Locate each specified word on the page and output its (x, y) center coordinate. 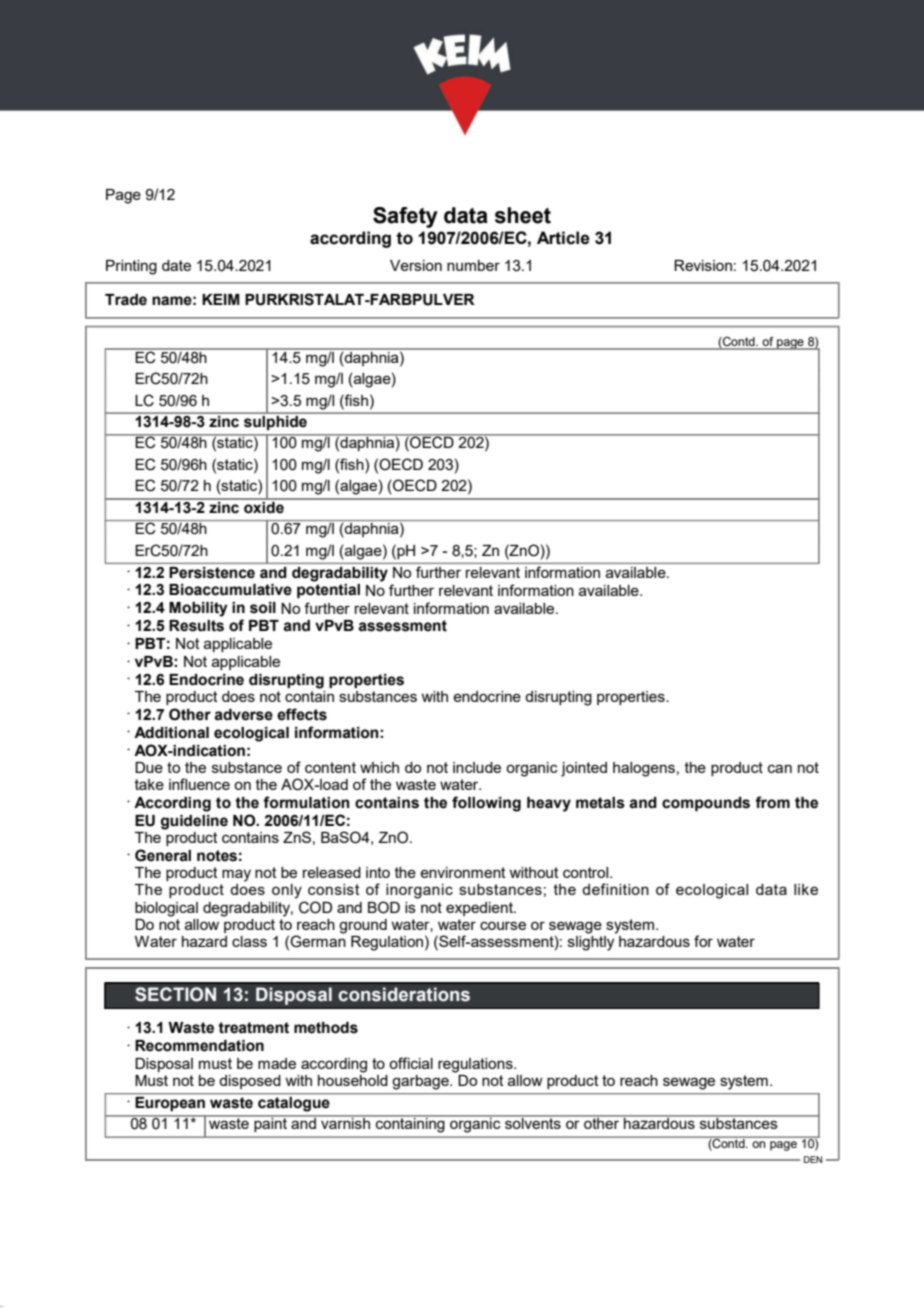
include (477, 767)
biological (166, 909)
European (170, 1102)
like (806, 889)
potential (328, 591)
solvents (533, 1122)
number (473, 265)
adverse (243, 715)
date (176, 265)
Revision (703, 265)
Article (563, 238)
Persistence (212, 572)
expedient (480, 909)
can (780, 768)
